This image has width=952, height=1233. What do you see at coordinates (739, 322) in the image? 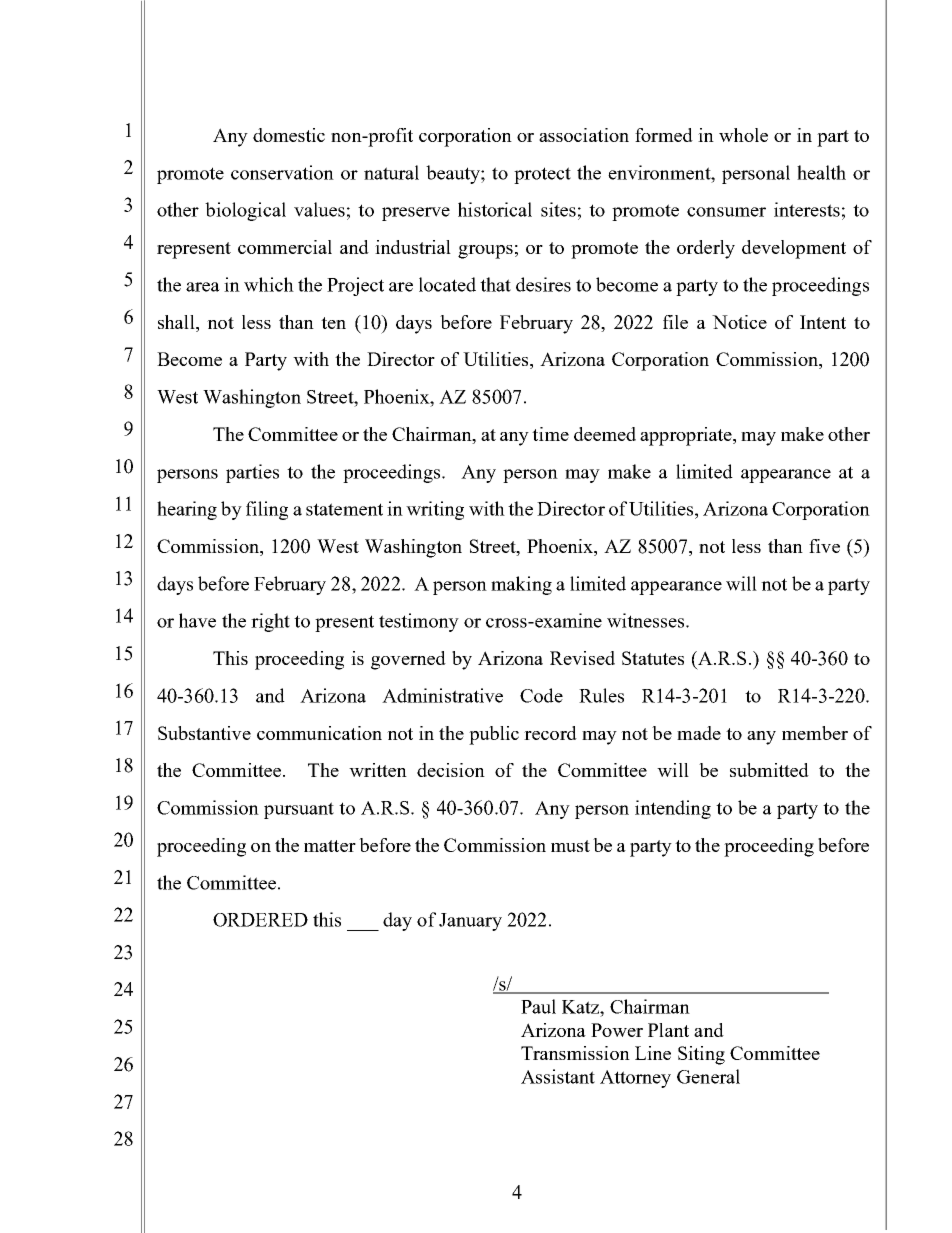
I see `Notice` at bounding box center [739, 322].
